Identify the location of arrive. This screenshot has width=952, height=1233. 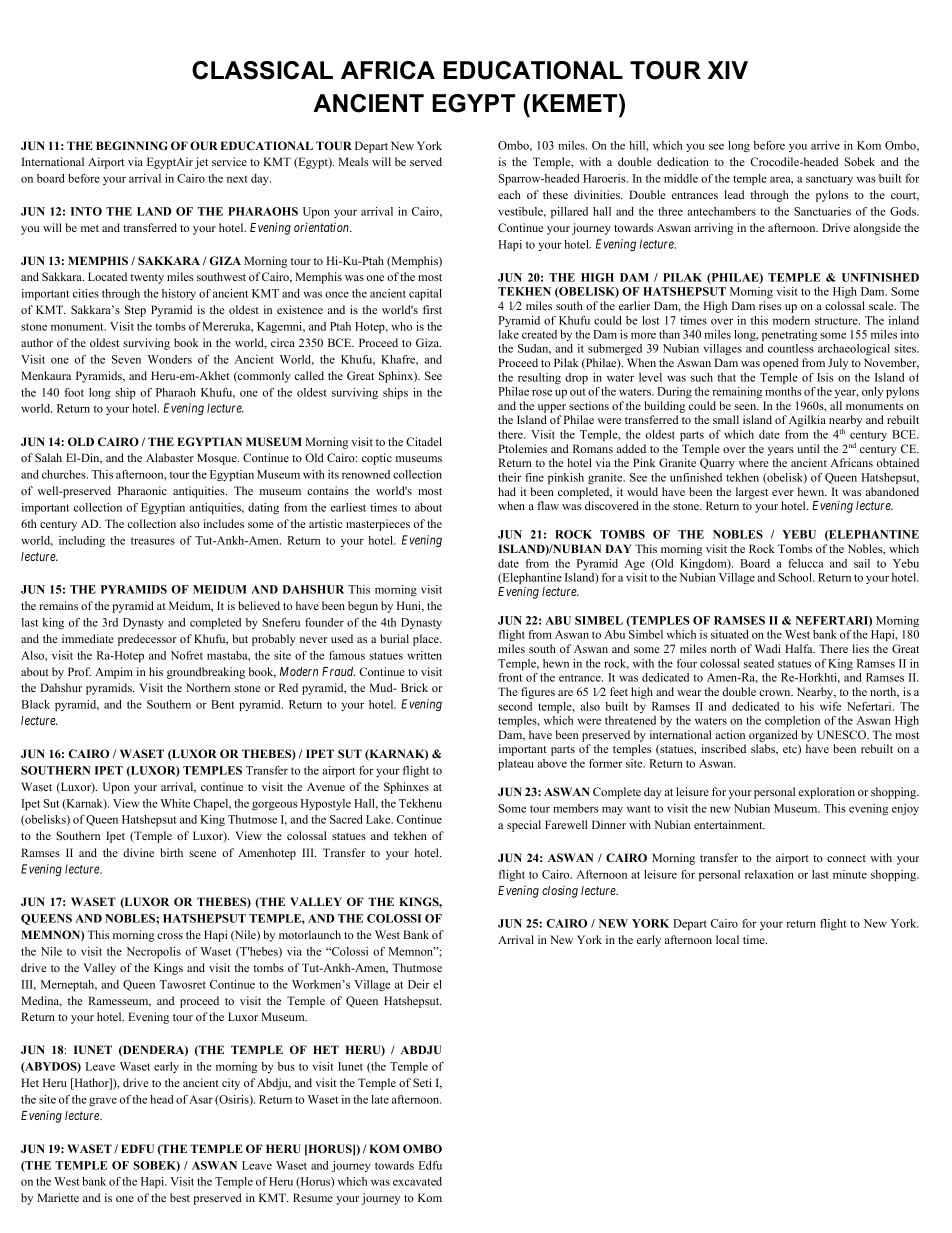
(825, 145).
